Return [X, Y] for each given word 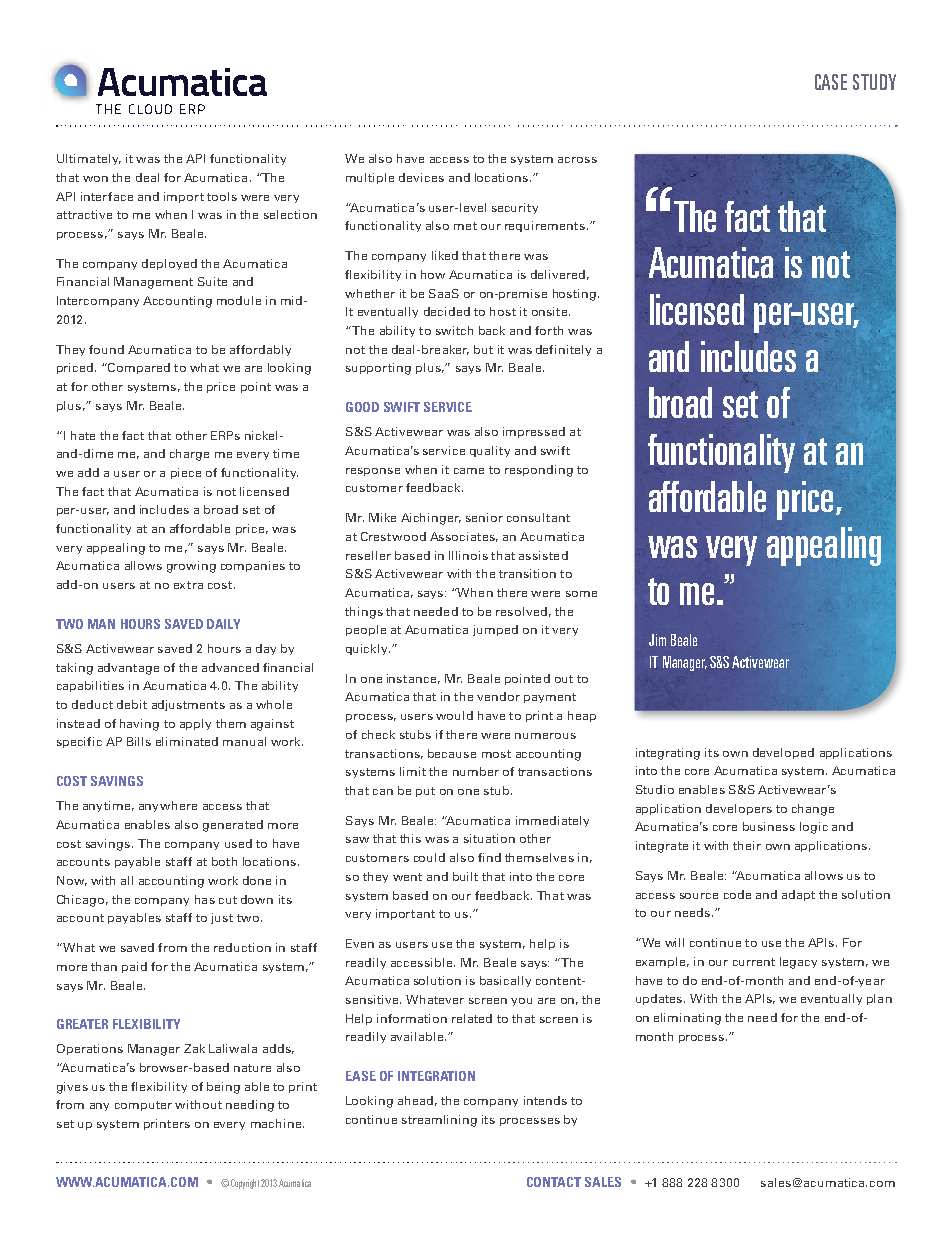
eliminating [687, 1019]
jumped [495, 630]
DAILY [223, 624]
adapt [798, 895]
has [205, 899]
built [465, 876]
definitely [563, 350]
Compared [138, 368]
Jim [657, 640]
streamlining [439, 1121]
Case [831, 82]
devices [421, 177]
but [483, 349]
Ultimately [89, 159]
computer [143, 1106]
